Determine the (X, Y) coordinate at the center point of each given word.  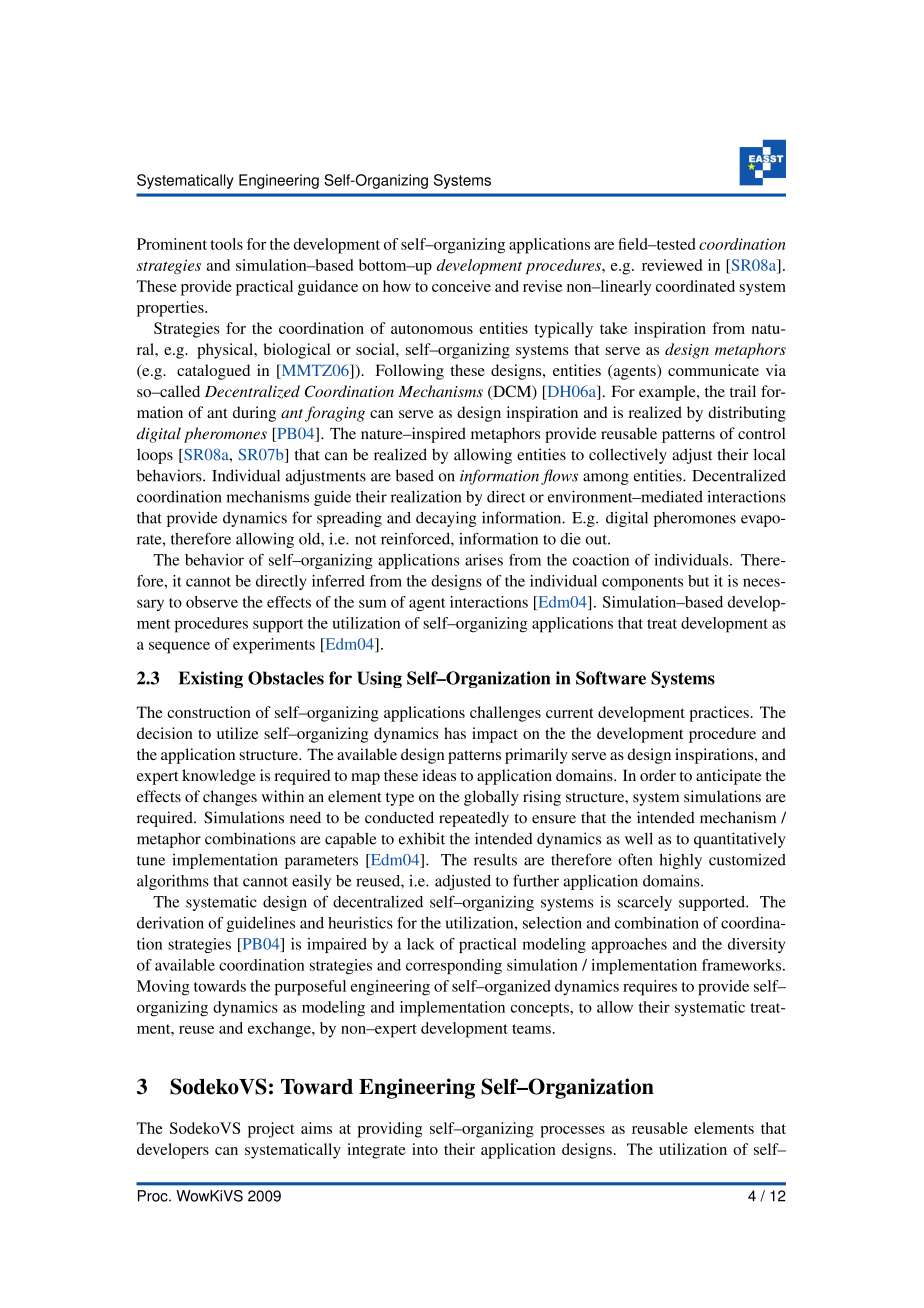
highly (681, 861)
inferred (338, 581)
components (642, 583)
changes (230, 798)
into (425, 1149)
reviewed (672, 265)
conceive (461, 286)
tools (226, 244)
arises (484, 560)
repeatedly (474, 819)
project (271, 1130)
